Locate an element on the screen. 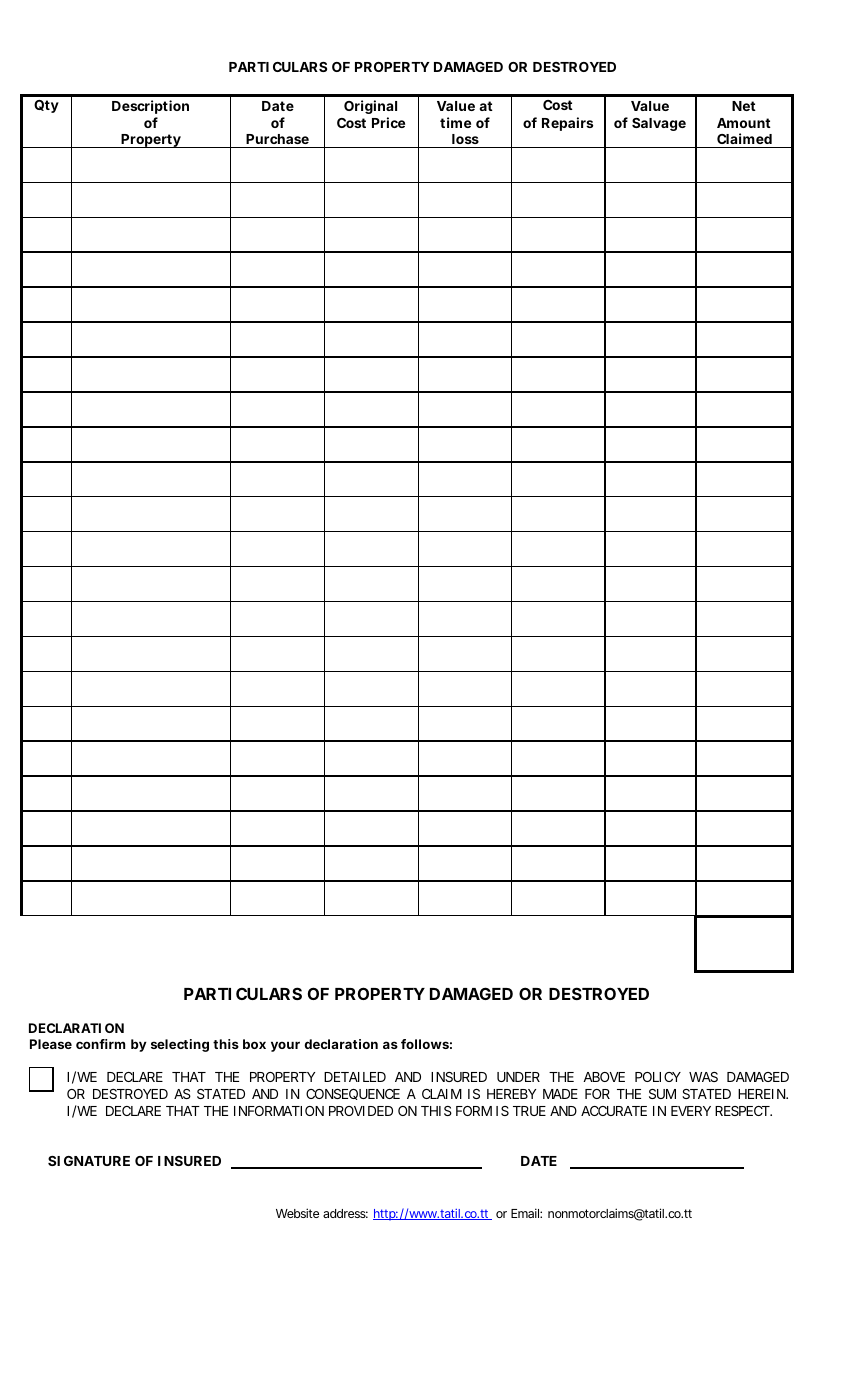  SIGNATURE is located at coordinates (89, 1161).
